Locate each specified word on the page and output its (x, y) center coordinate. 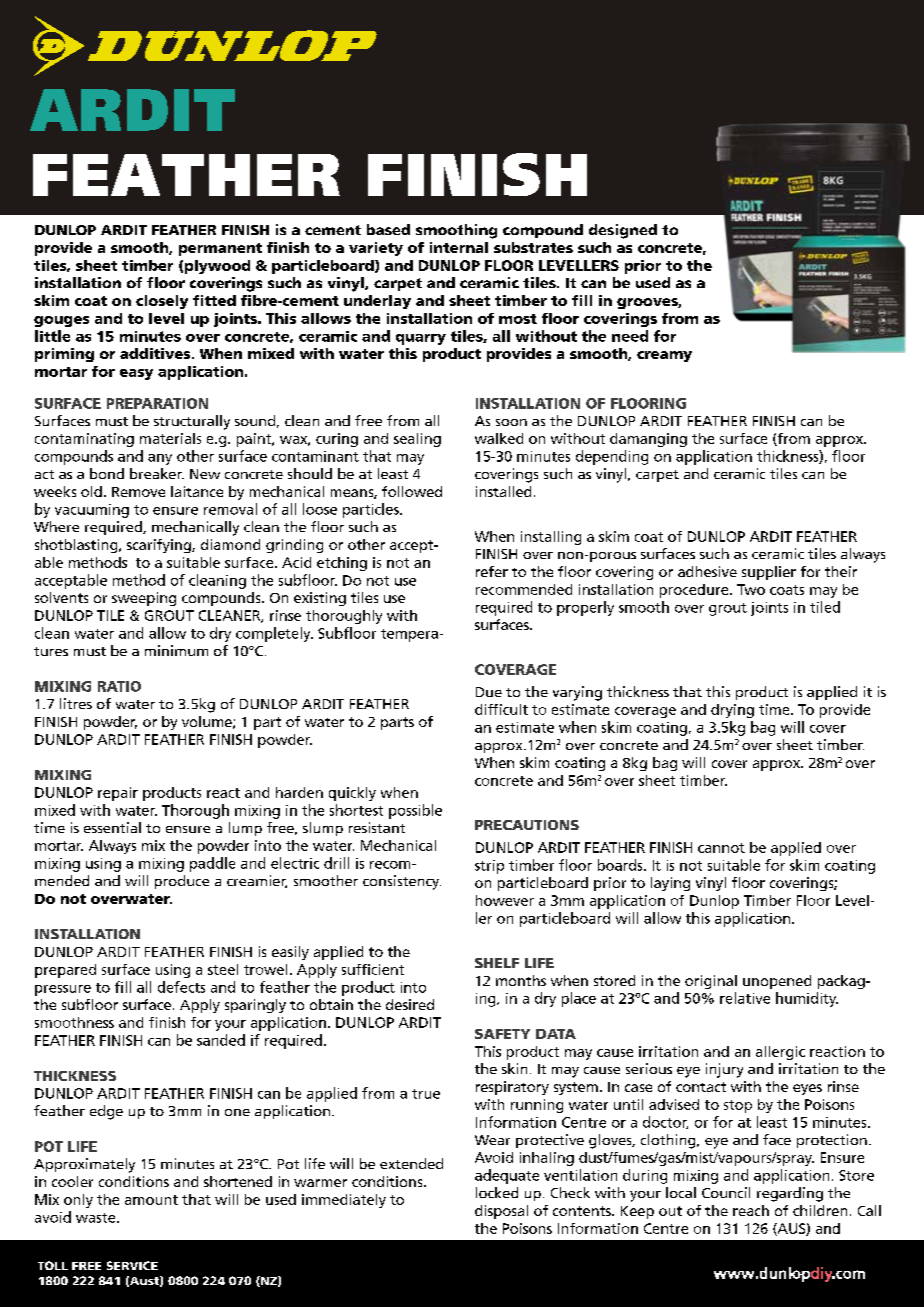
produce (182, 882)
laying (670, 884)
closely (162, 302)
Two (751, 589)
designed (623, 231)
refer (492, 571)
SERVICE (132, 1265)
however (505, 900)
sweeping (144, 599)
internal (459, 247)
